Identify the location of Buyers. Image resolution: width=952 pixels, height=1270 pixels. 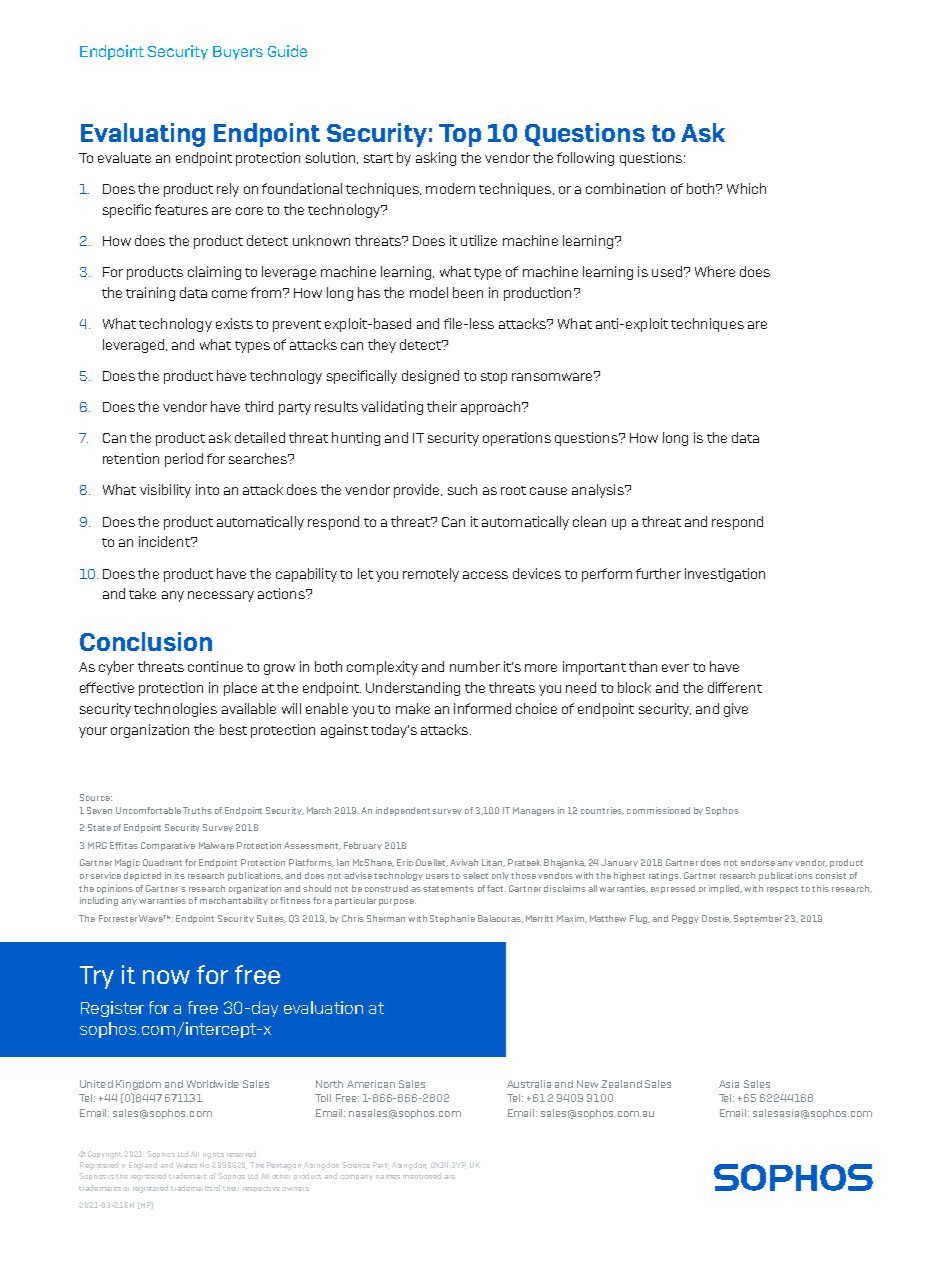
(238, 53).
